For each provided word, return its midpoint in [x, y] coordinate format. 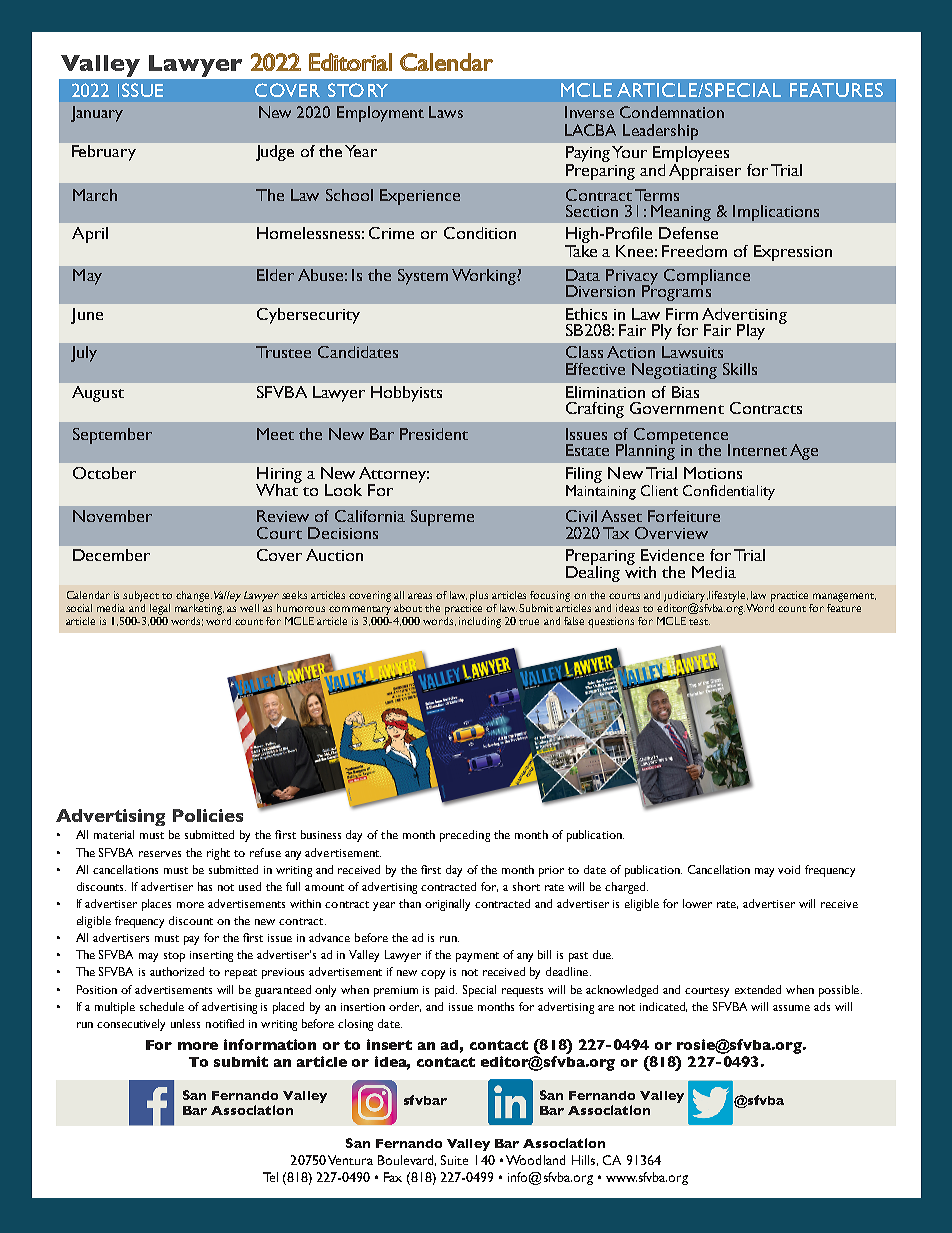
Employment [380, 114]
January [97, 114]
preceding [465, 836]
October [104, 473]
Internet [757, 450]
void [789, 869]
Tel [270, 1177]
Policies [208, 815]
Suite [454, 1160]
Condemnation [672, 112]
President [434, 434]
